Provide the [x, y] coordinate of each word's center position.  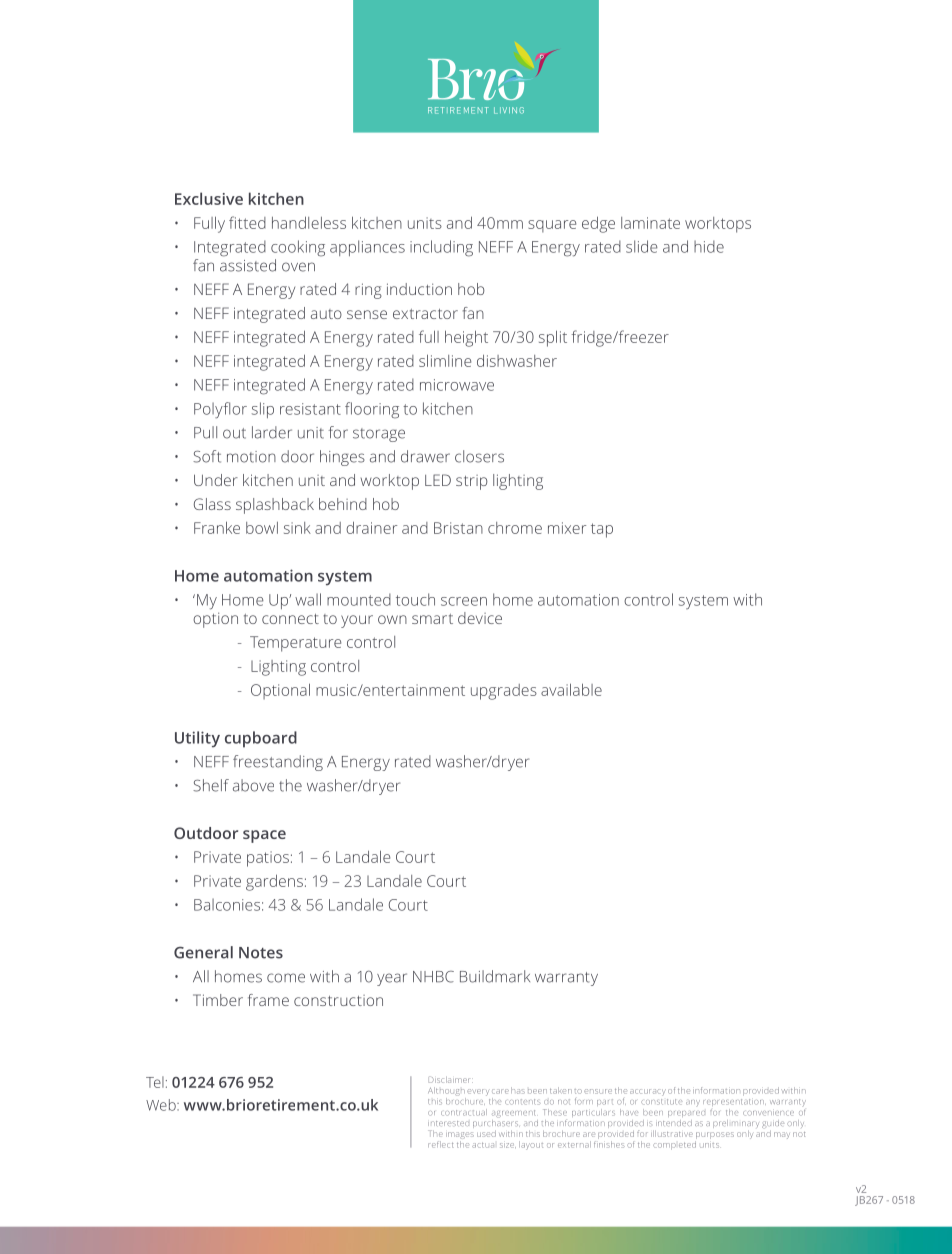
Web [162, 1105]
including [441, 248]
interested [448, 1123]
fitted [247, 222]
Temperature [295, 644]
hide [709, 246]
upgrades [504, 692]
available [571, 689]
